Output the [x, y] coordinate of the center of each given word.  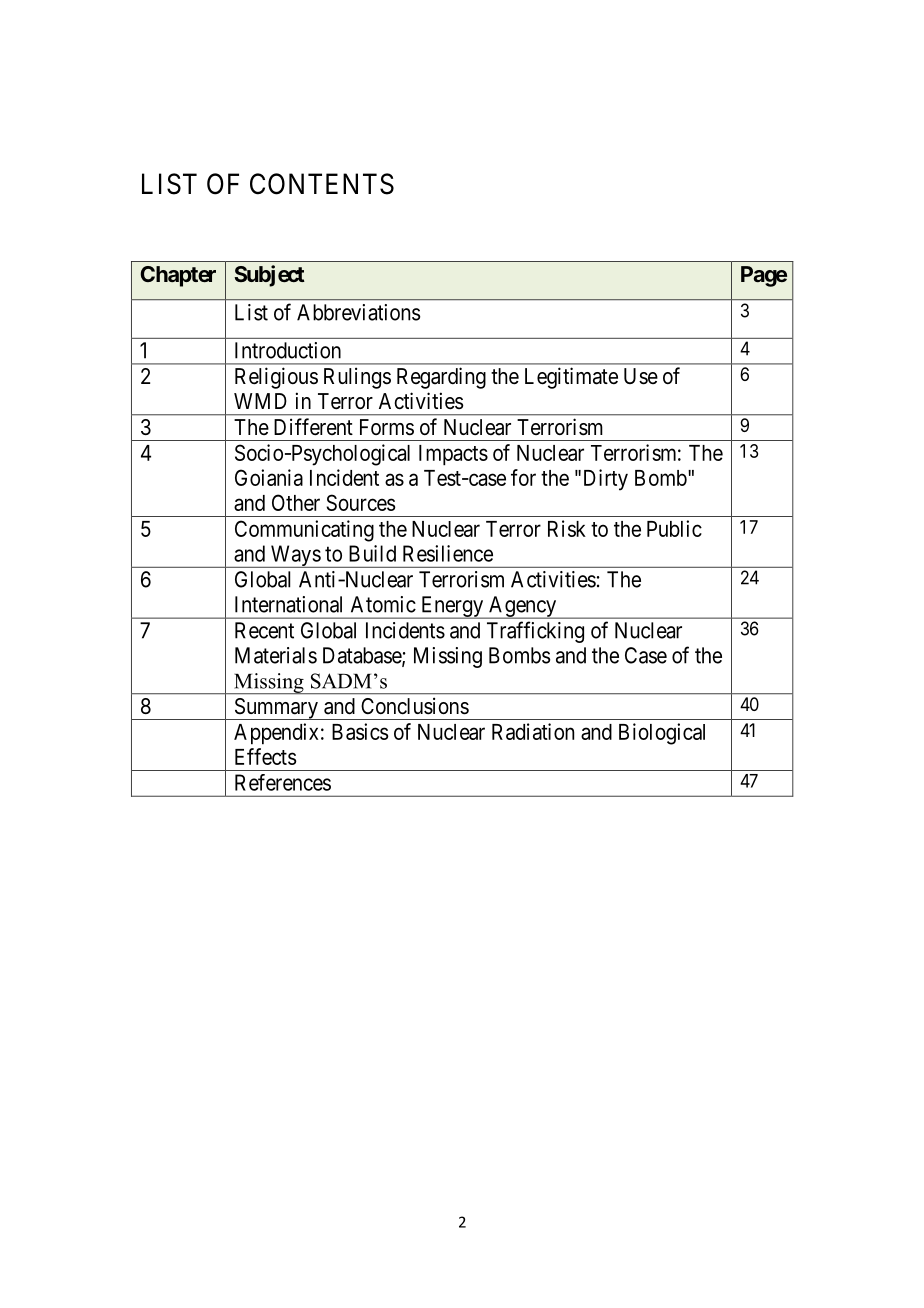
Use [641, 376]
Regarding [441, 378]
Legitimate [571, 378]
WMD [260, 401]
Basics [360, 731]
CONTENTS [322, 184]
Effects [266, 756]
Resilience [448, 553]
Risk [567, 528]
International [288, 604]
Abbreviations [358, 312]
